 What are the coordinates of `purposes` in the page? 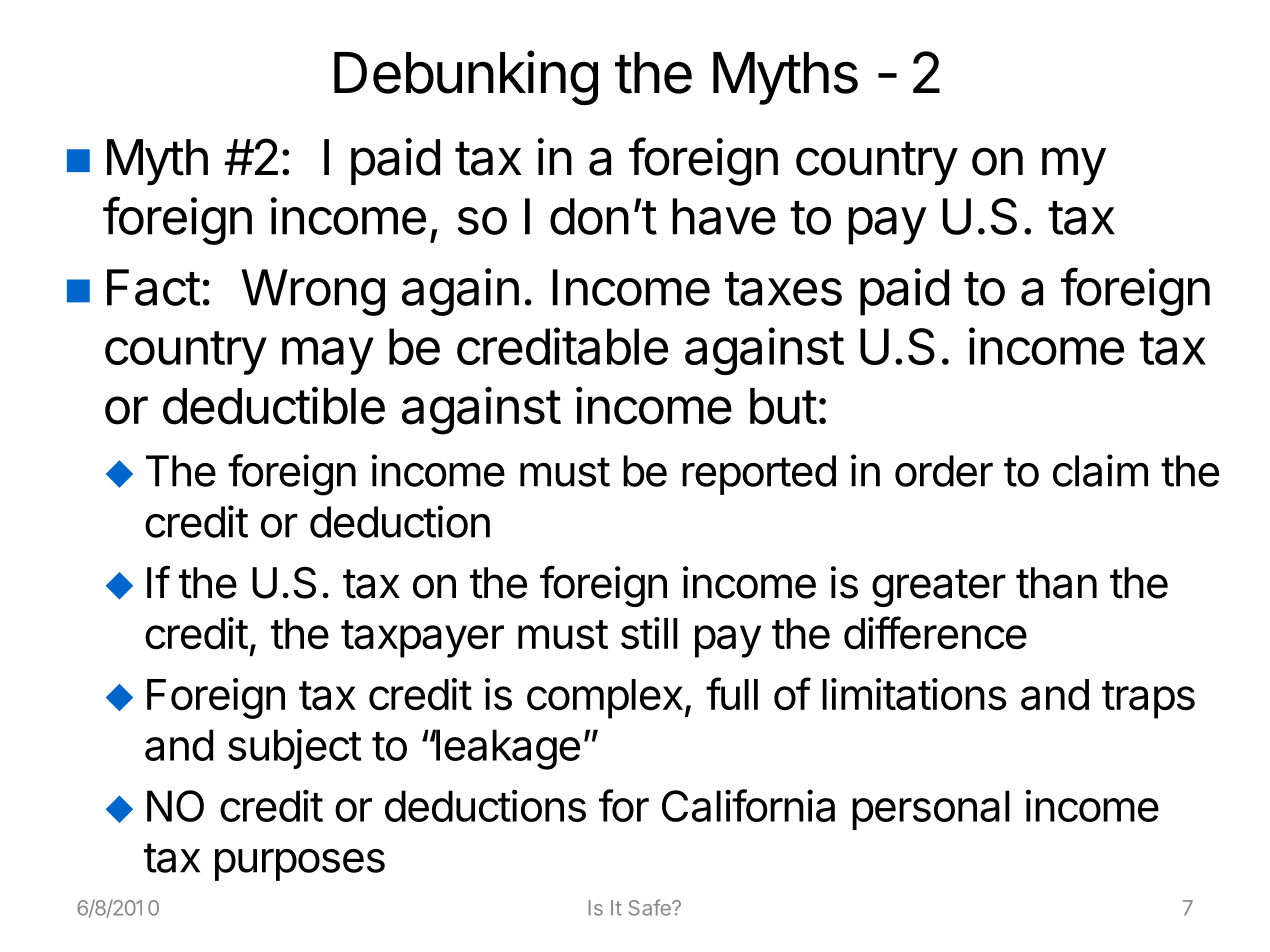 It's located at (300, 865).
